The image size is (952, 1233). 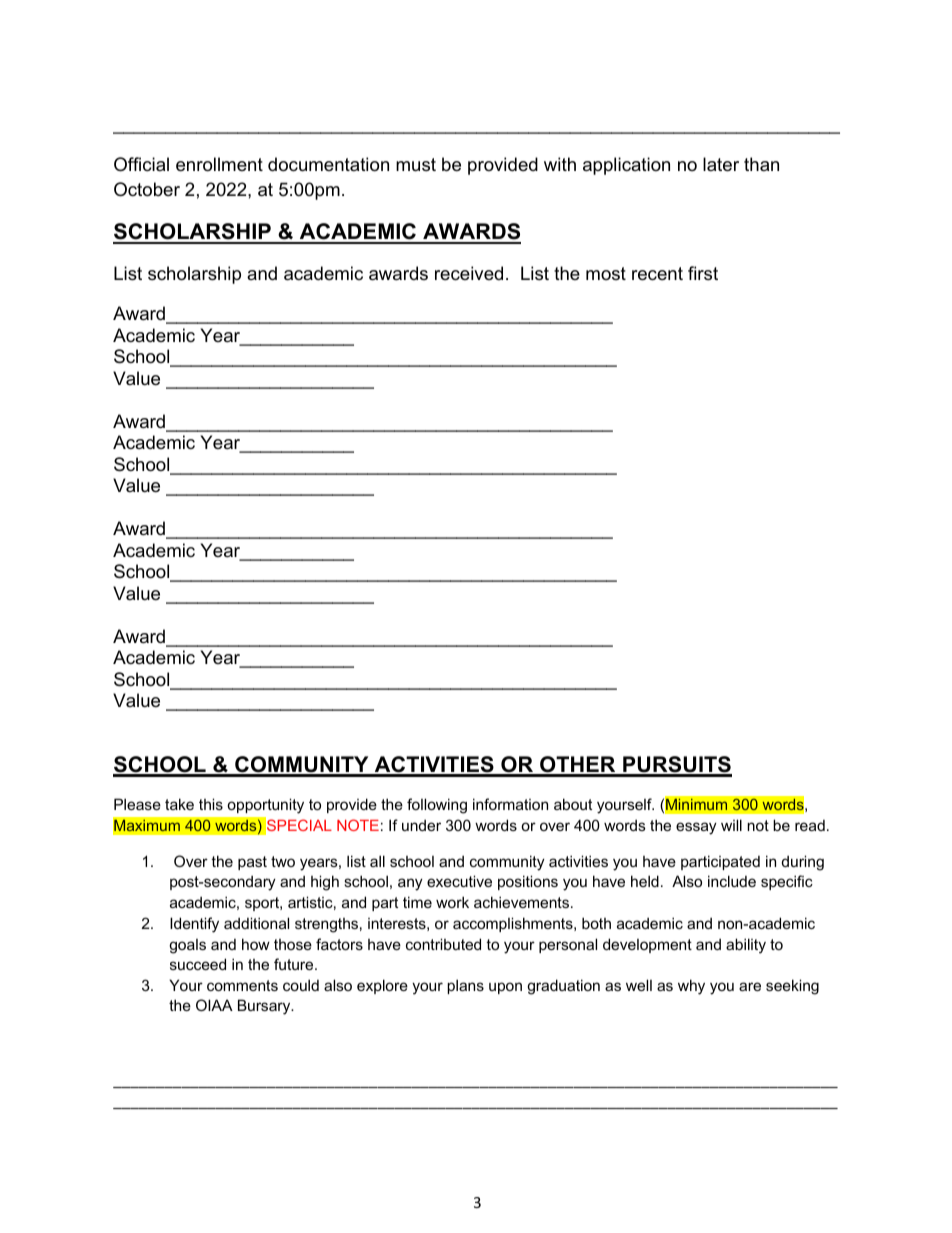 I want to click on received, so click(x=469, y=273).
